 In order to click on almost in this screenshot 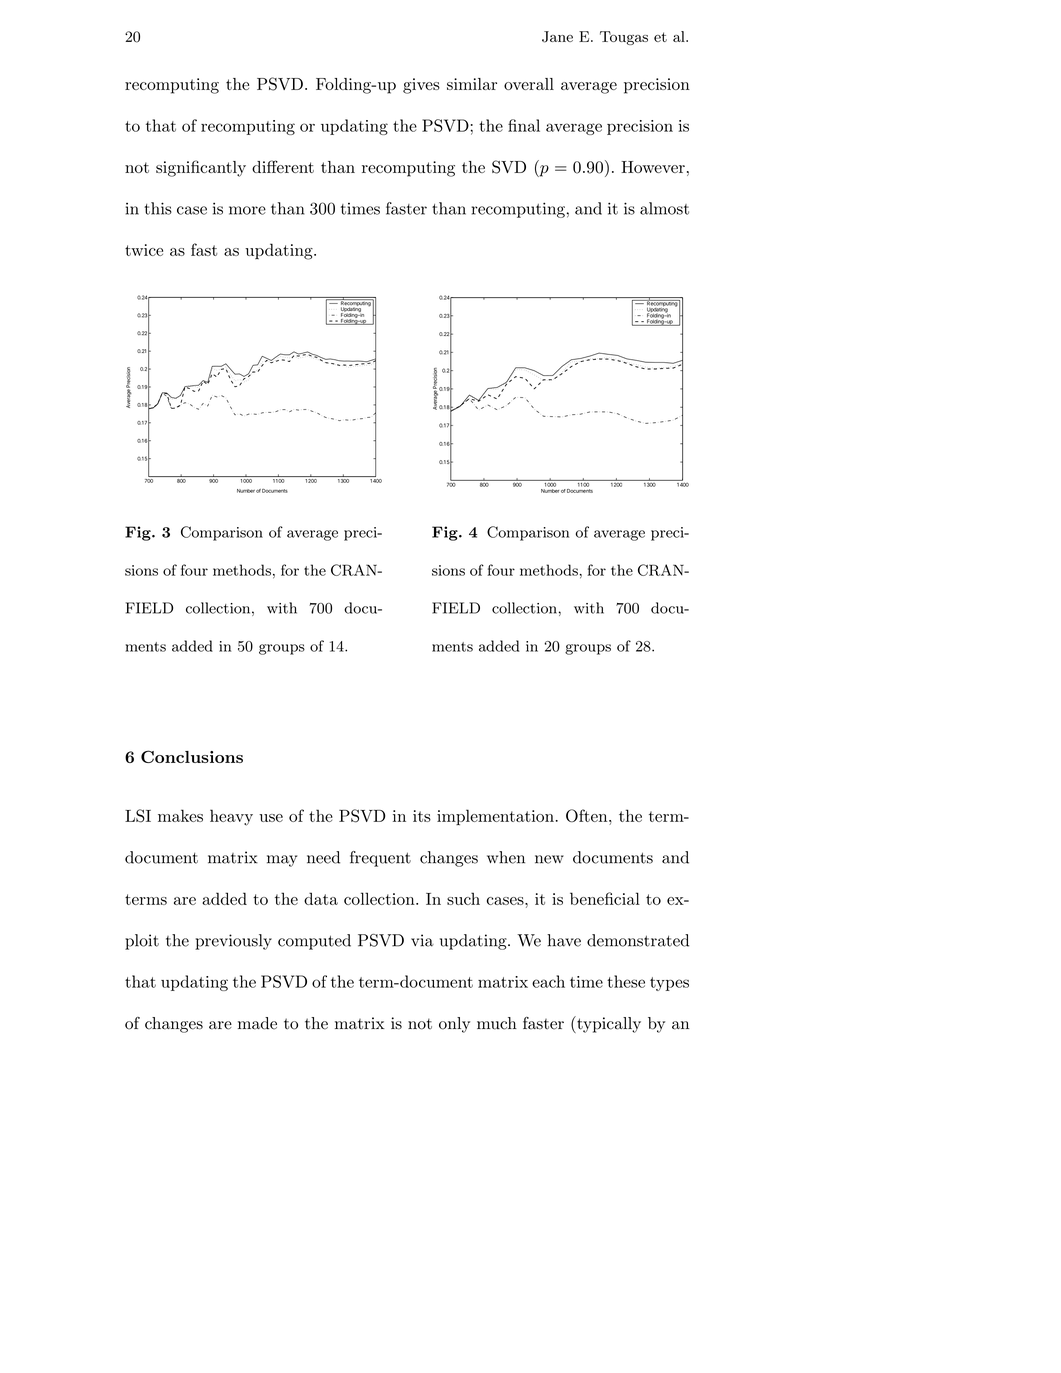, I will do `click(664, 208)`.
